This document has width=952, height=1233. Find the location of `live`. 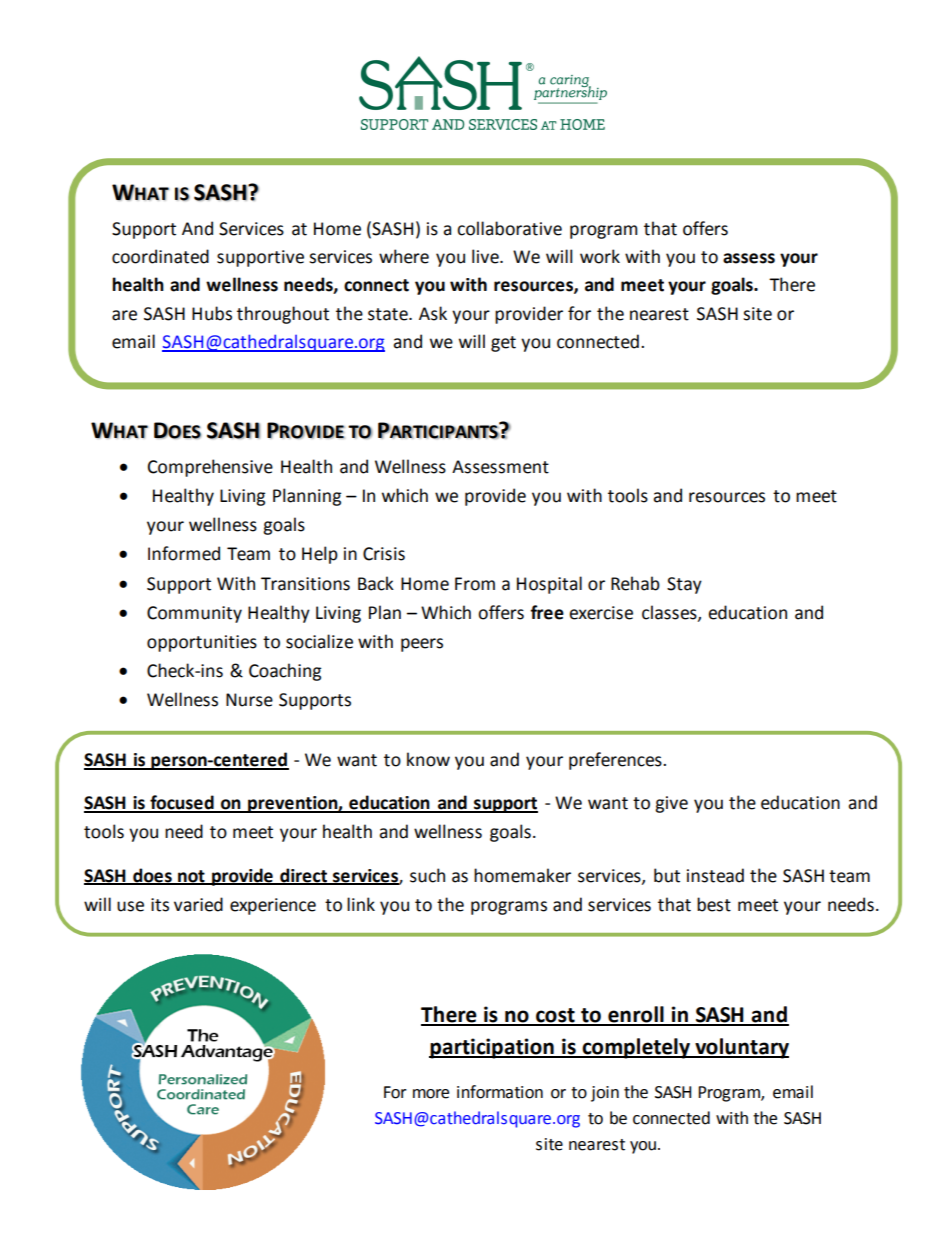

live is located at coordinates (486, 256).
